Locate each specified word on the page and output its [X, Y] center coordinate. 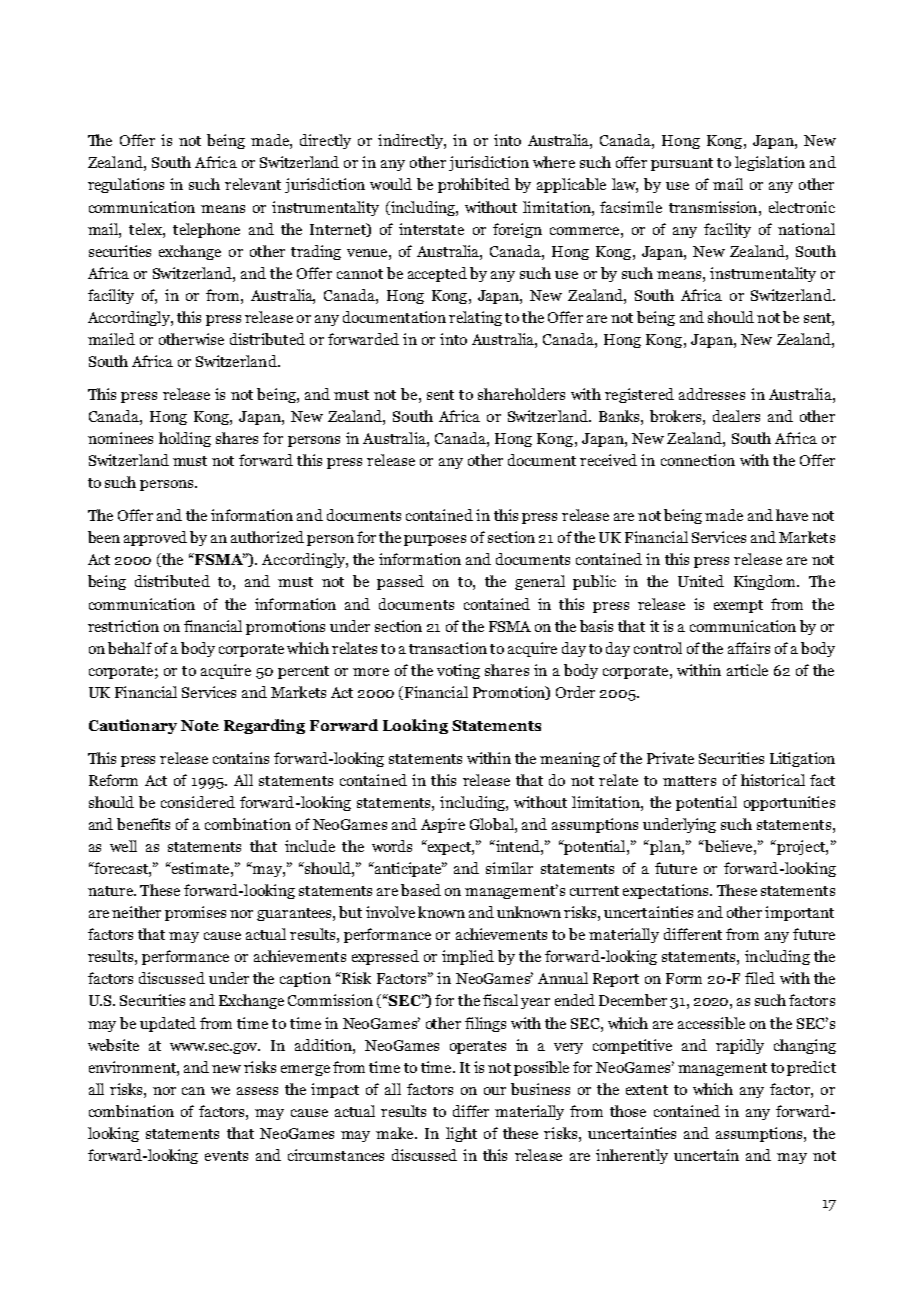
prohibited [474, 185]
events [226, 1156]
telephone [206, 230]
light [461, 1134]
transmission [714, 207]
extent [647, 1090]
